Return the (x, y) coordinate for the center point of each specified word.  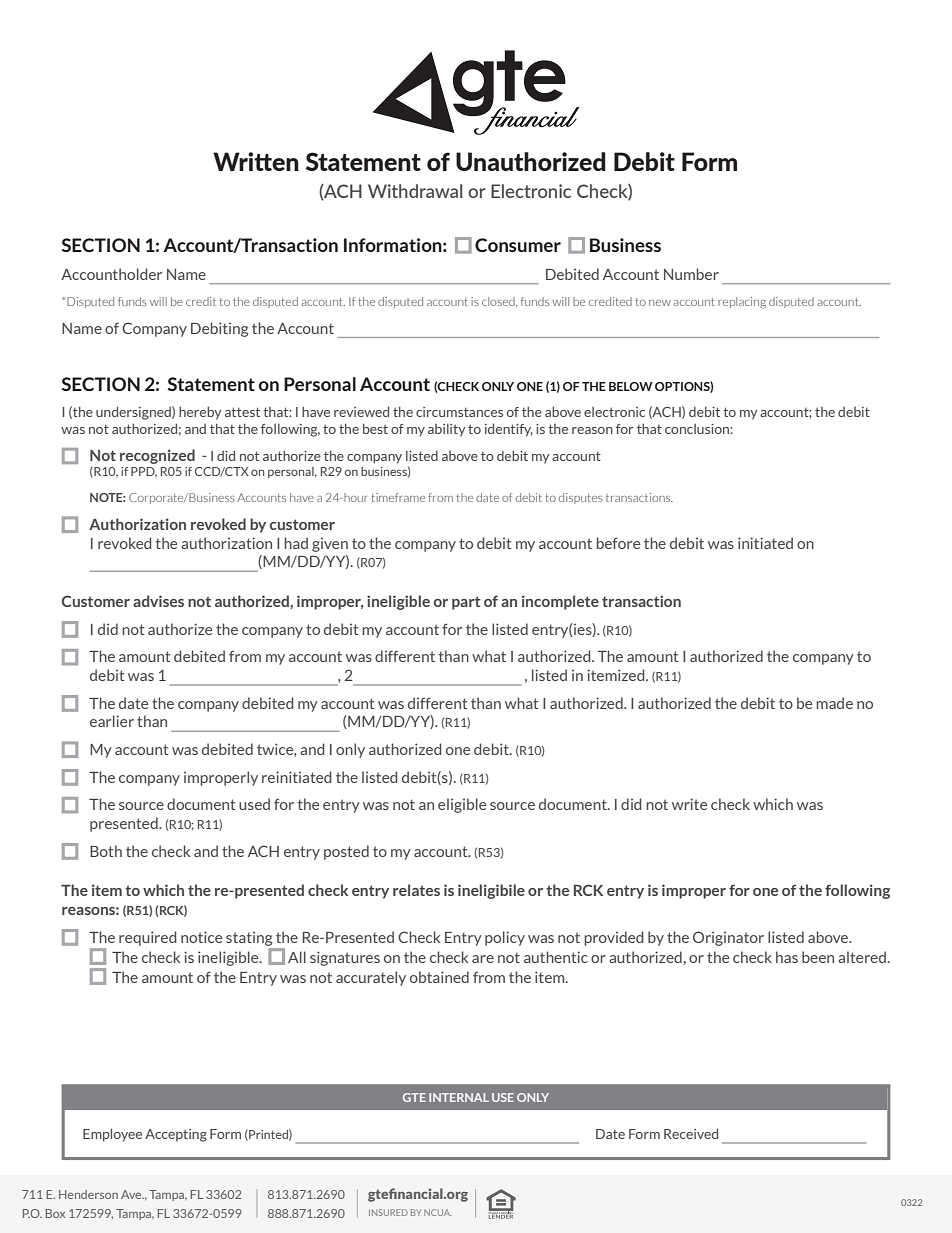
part (466, 603)
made (834, 703)
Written (256, 161)
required (147, 938)
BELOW (631, 386)
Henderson (88, 1194)
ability (447, 430)
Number (691, 274)
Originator (728, 938)
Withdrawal (415, 191)
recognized (157, 456)
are (483, 959)
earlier (112, 721)
